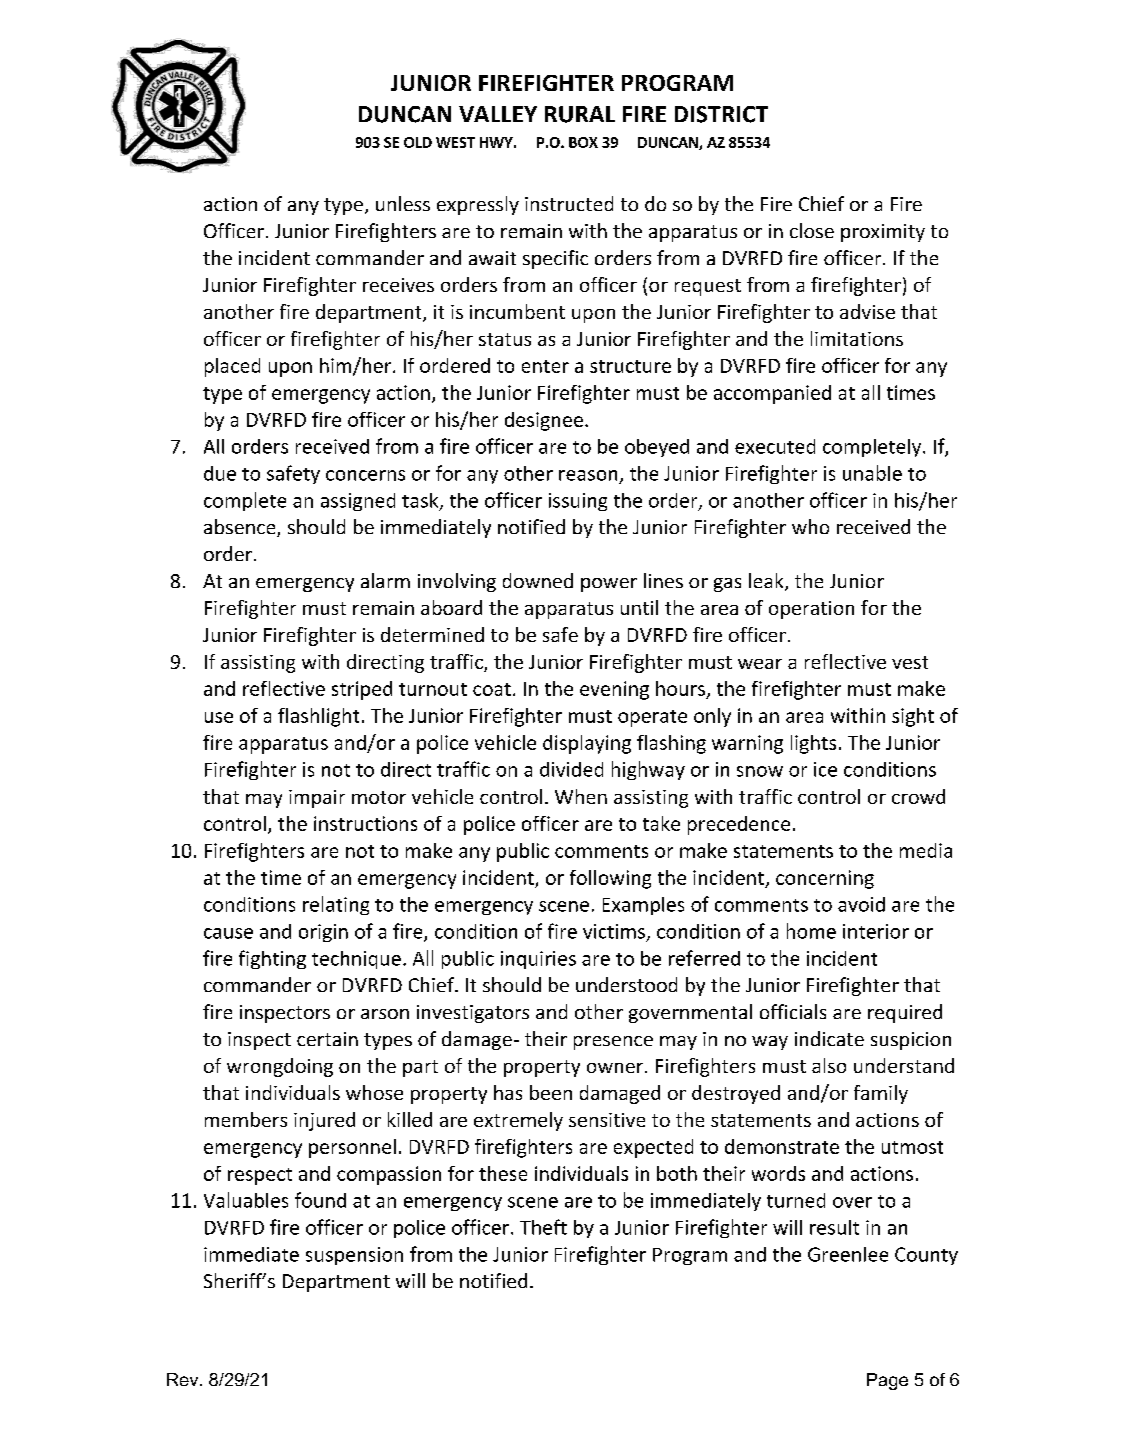 This screenshot has width=1125, height=1456. Describe the element at coordinates (812, 230) in the screenshot. I see `close` at that location.
